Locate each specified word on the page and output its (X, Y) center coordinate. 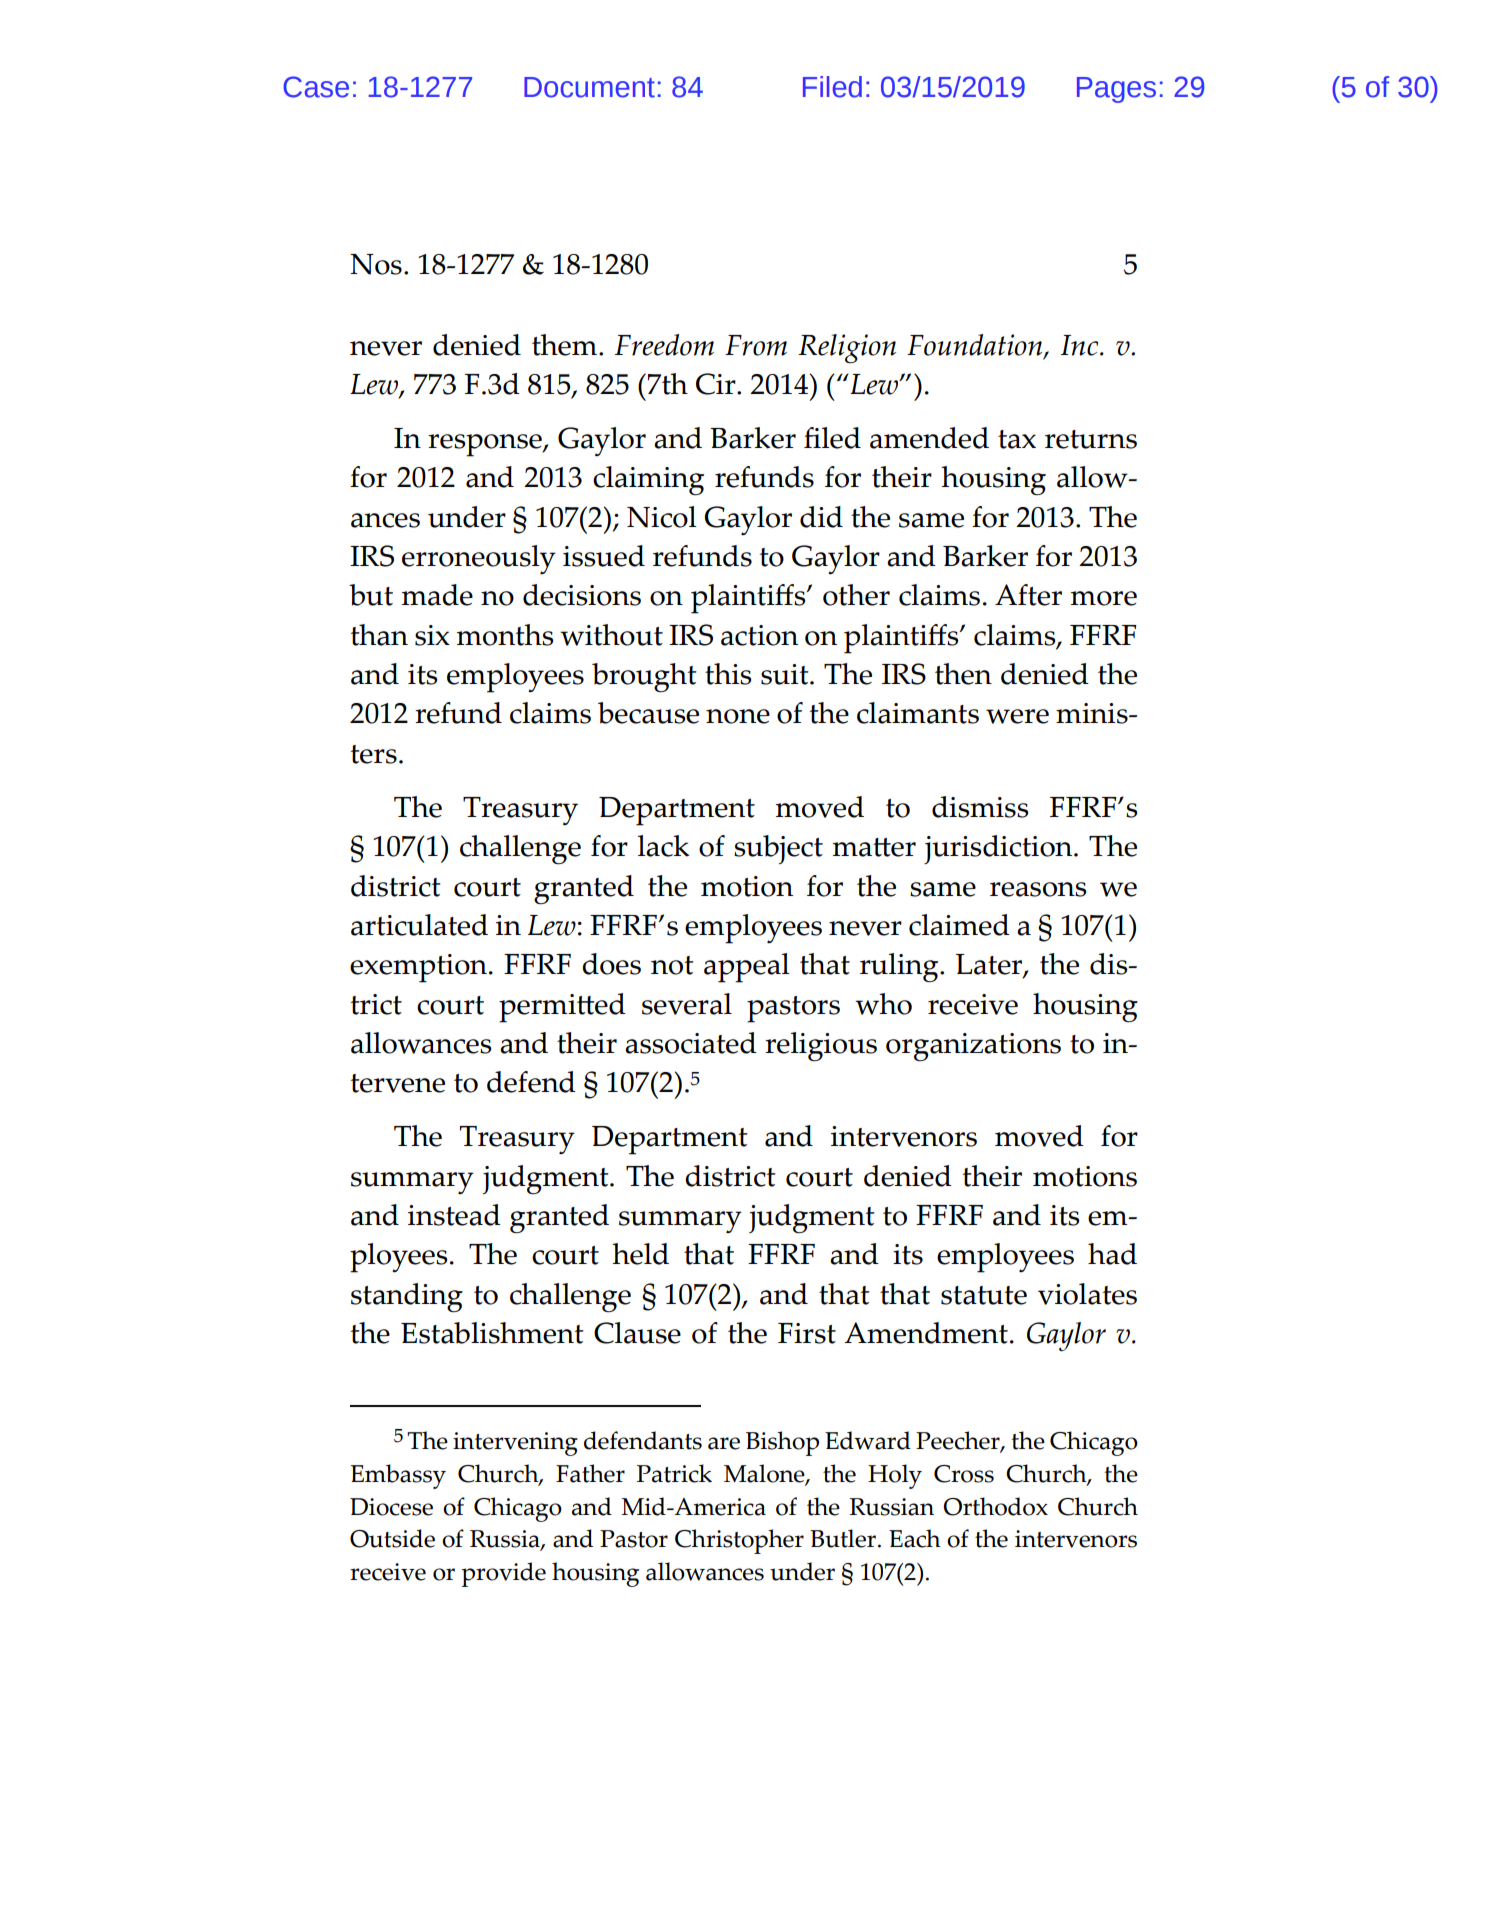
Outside (392, 1538)
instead (454, 1215)
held (640, 1254)
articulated (419, 925)
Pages (1116, 90)
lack (663, 846)
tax (1017, 439)
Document (589, 87)
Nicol (662, 517)
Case (316, 87)
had (1112, 1254)
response (486, 445)
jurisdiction (999, 849)
